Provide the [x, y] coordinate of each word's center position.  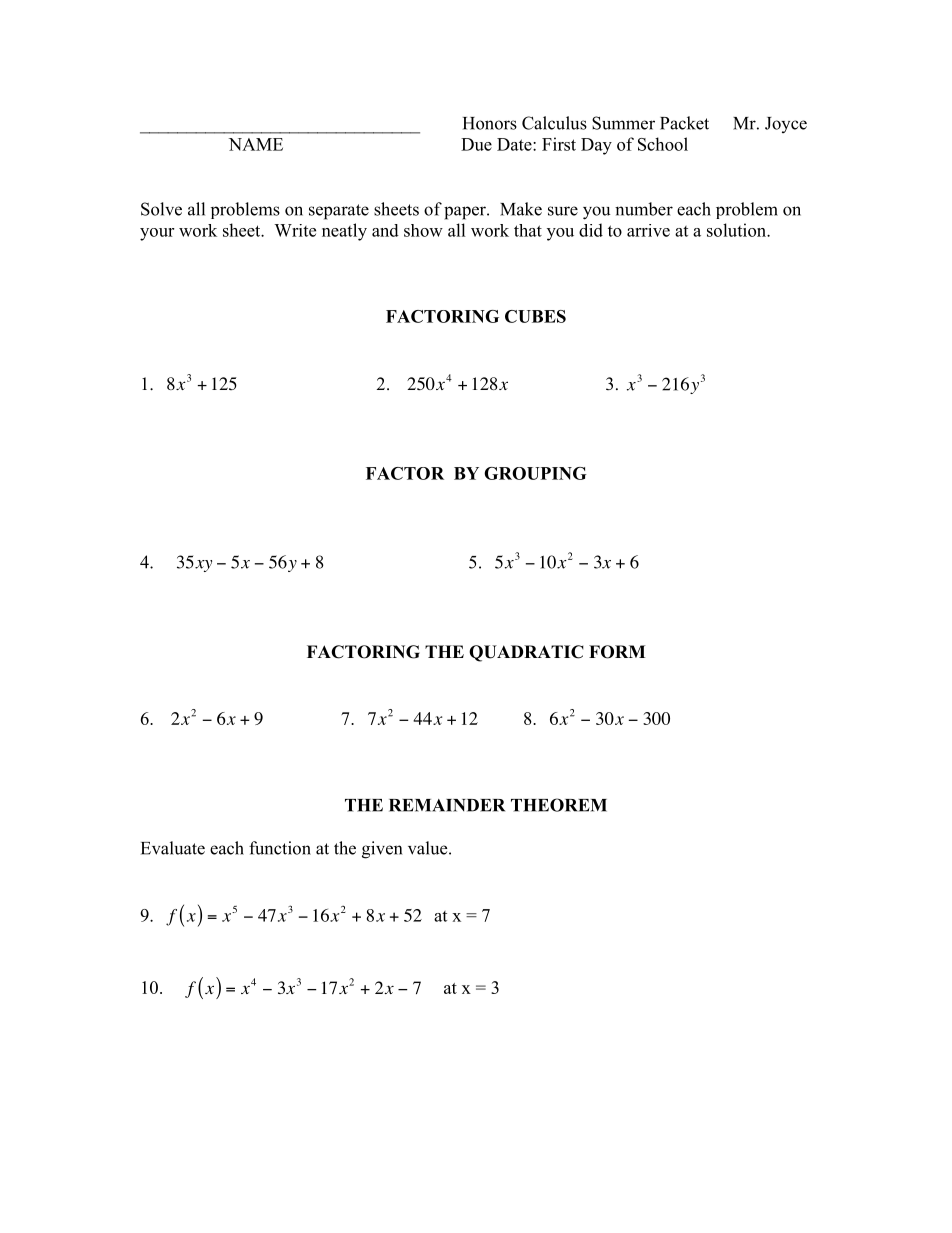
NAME [256, 144]
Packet [684, 123]
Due [476, 144]
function [280, 848]
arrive [648, 230]
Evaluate [173, 848]
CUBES [535, 316]
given [382, 850]
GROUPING [535, 473]
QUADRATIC [526, 653]
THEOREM [559, 805]
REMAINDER [447, 805]
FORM [617, 652]
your [157, 234]
